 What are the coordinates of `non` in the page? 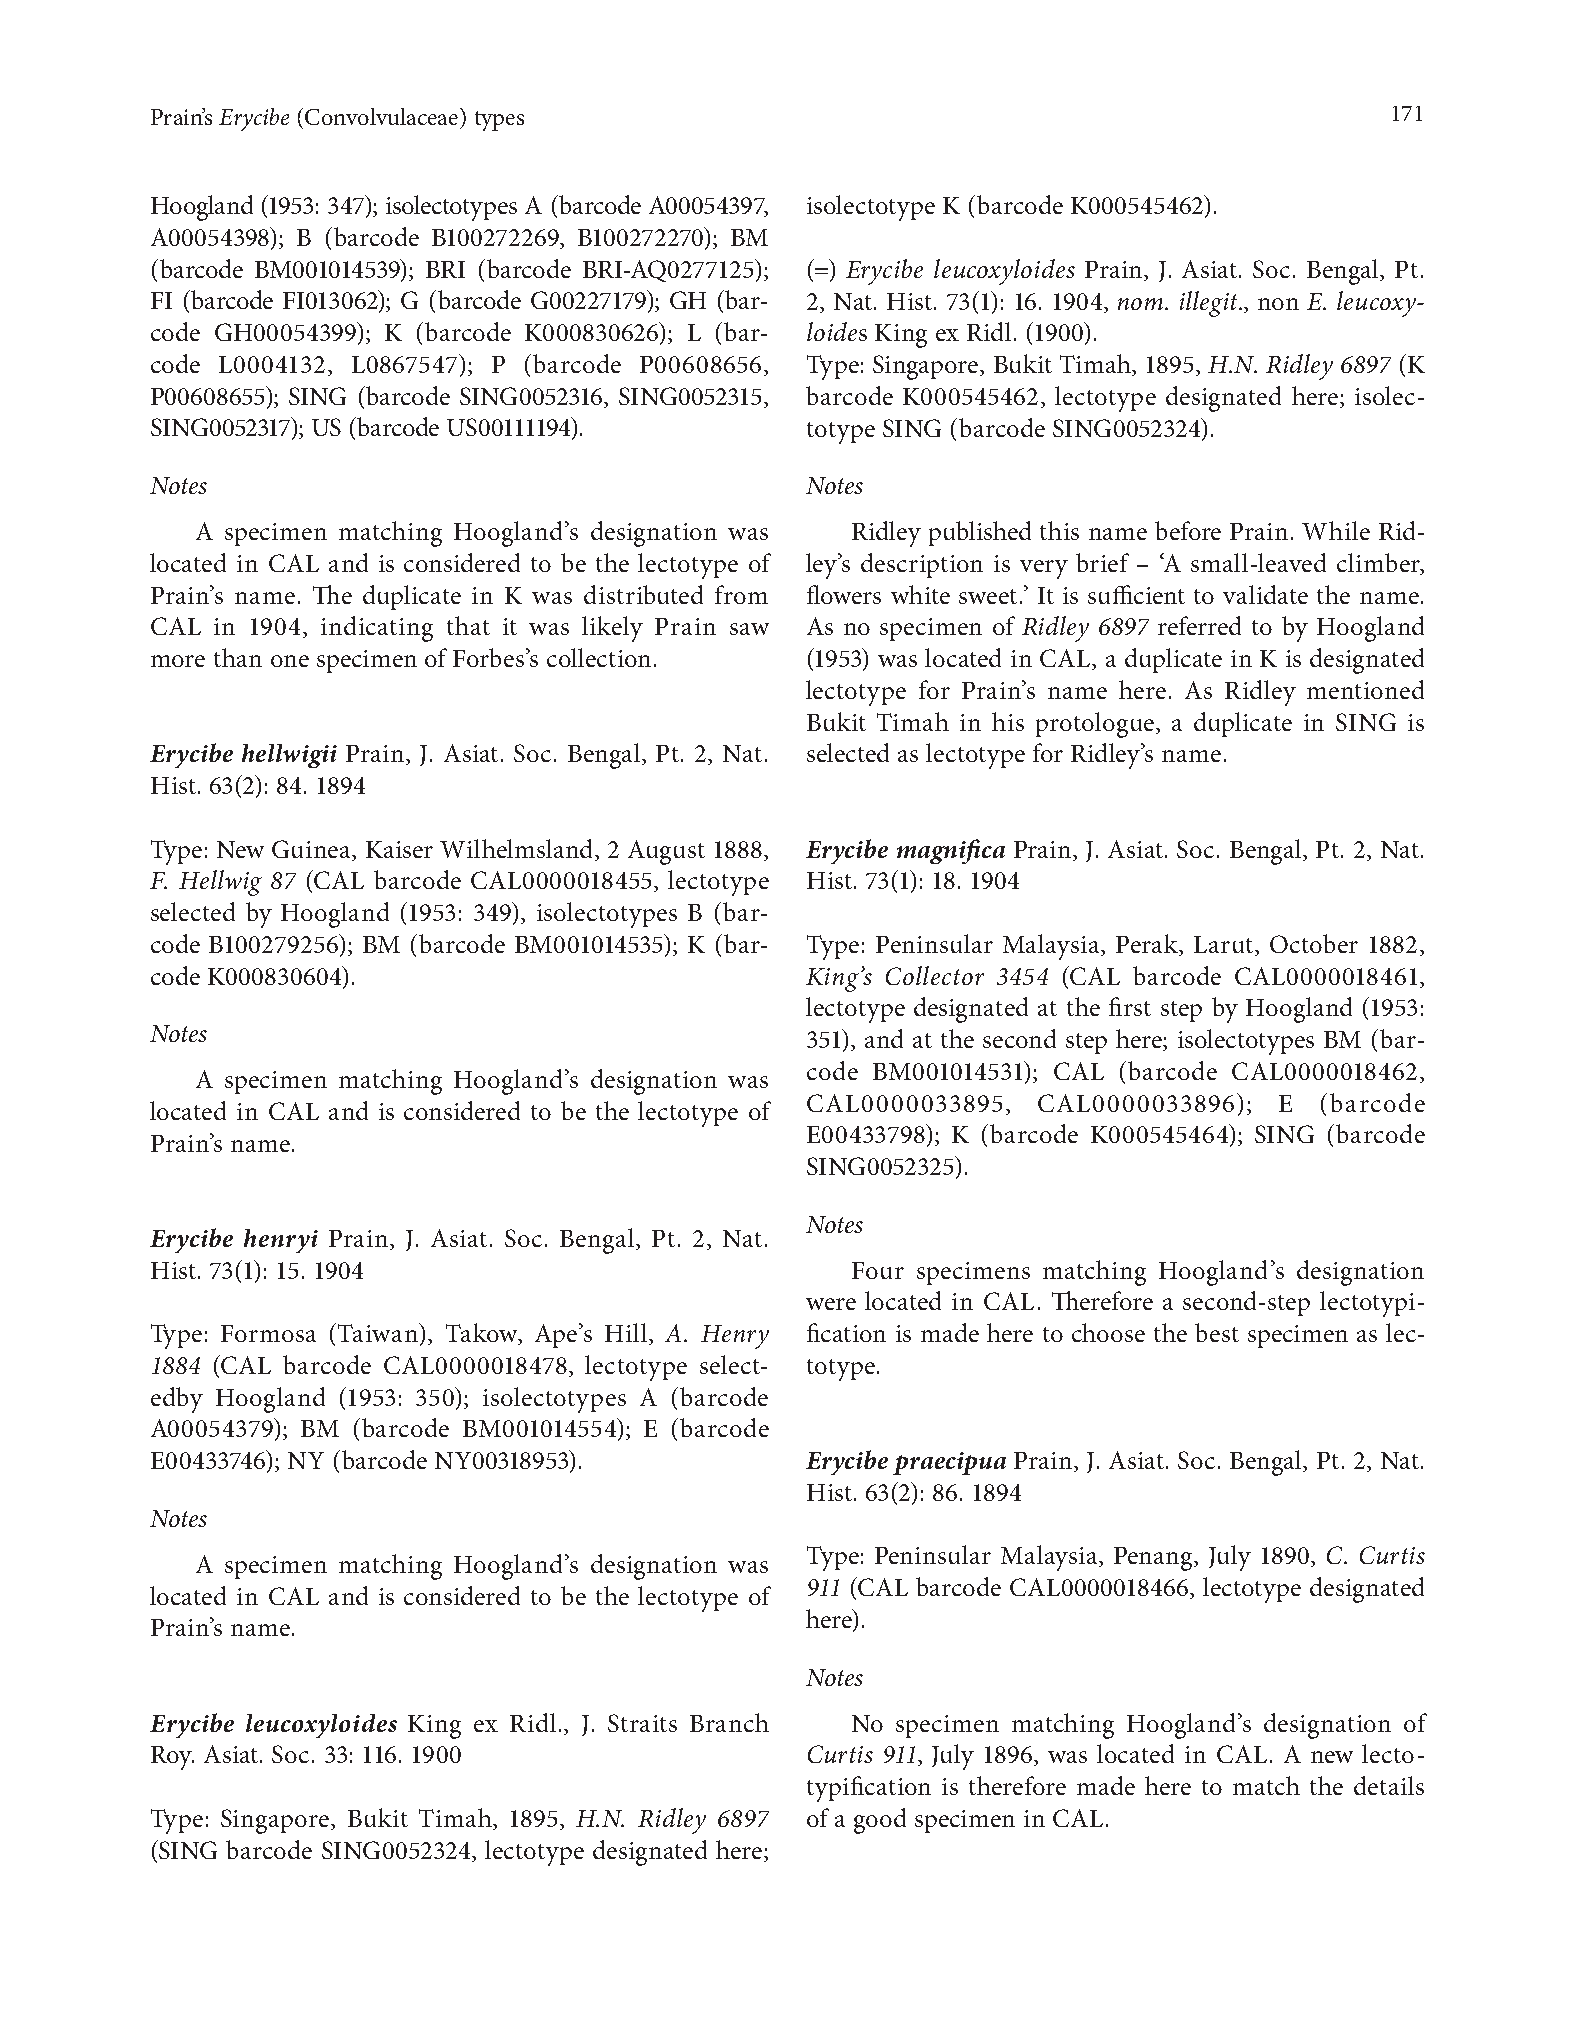 It's located at (1278, 304).
